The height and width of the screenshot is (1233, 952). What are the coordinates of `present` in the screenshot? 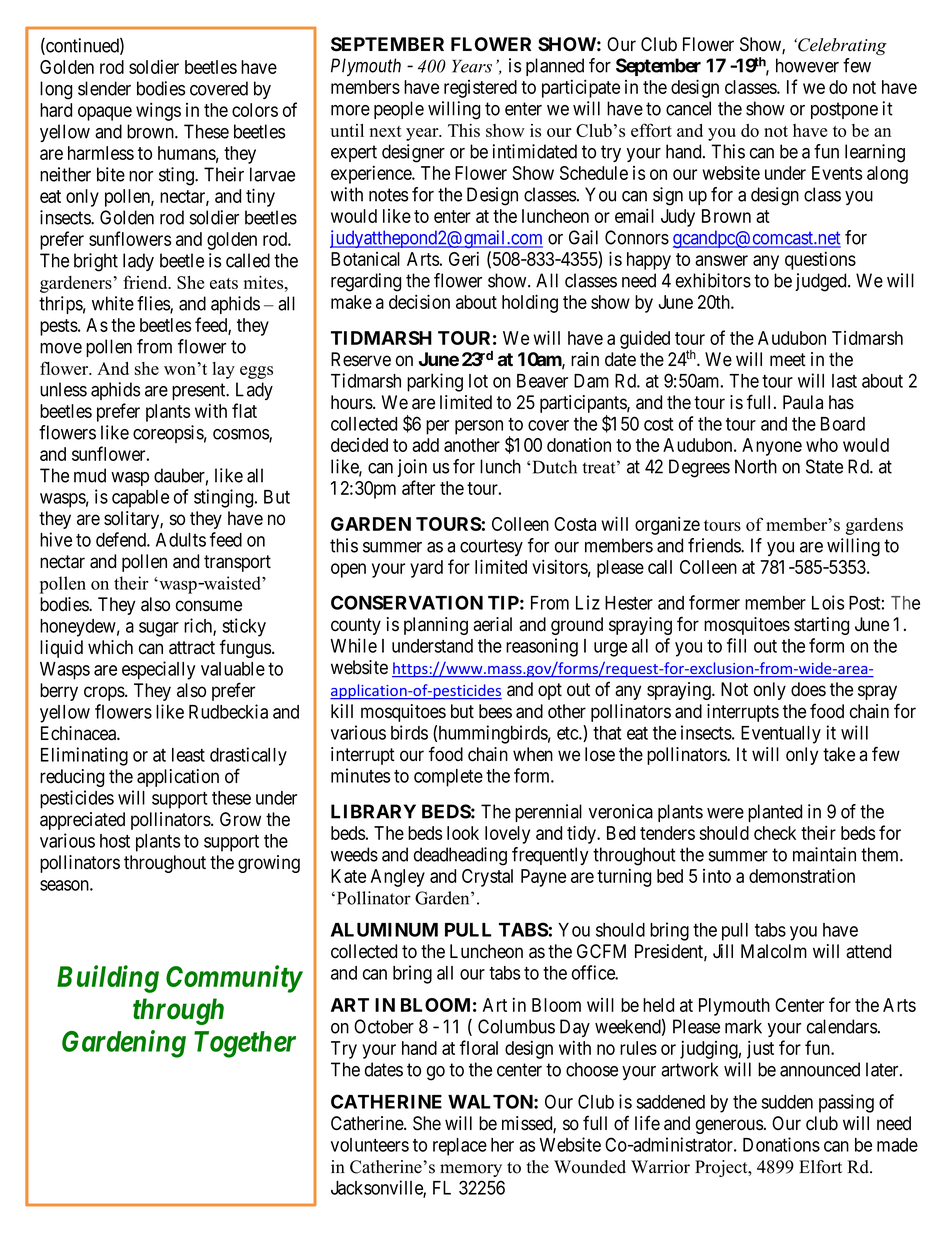 It's located at (200, 391).
